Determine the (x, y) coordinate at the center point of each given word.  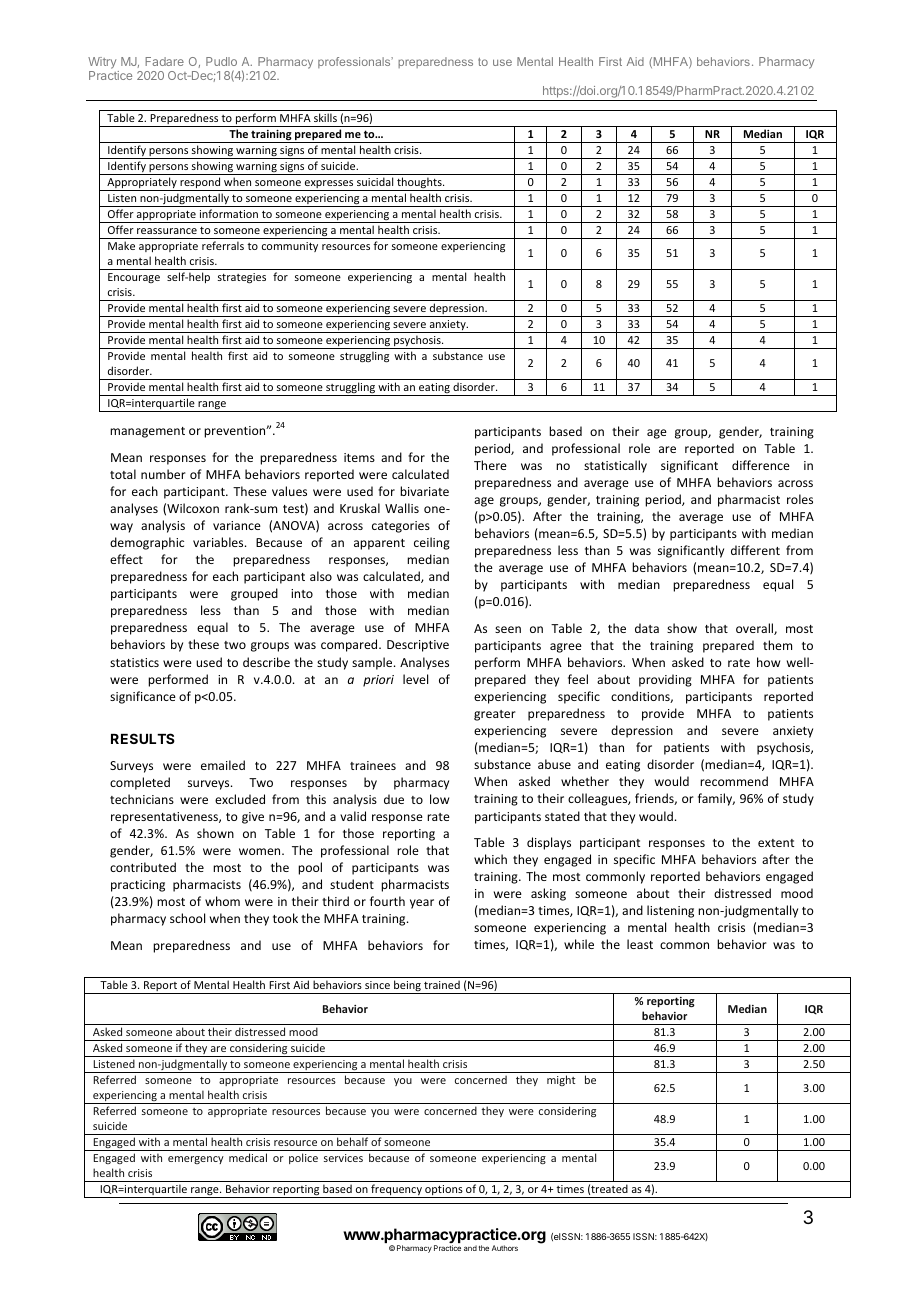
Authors (505, 1248)
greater (495, 715)
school (187, 918)
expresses (329, 185)
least (640, 944)
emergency (196, 1160)
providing (665, 680)
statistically (615, 466)
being (407, 987)
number (163, 474)
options (444, 1191)
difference (761, 465)
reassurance (167, 231)
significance (143, 697)
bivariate (424, 491)
